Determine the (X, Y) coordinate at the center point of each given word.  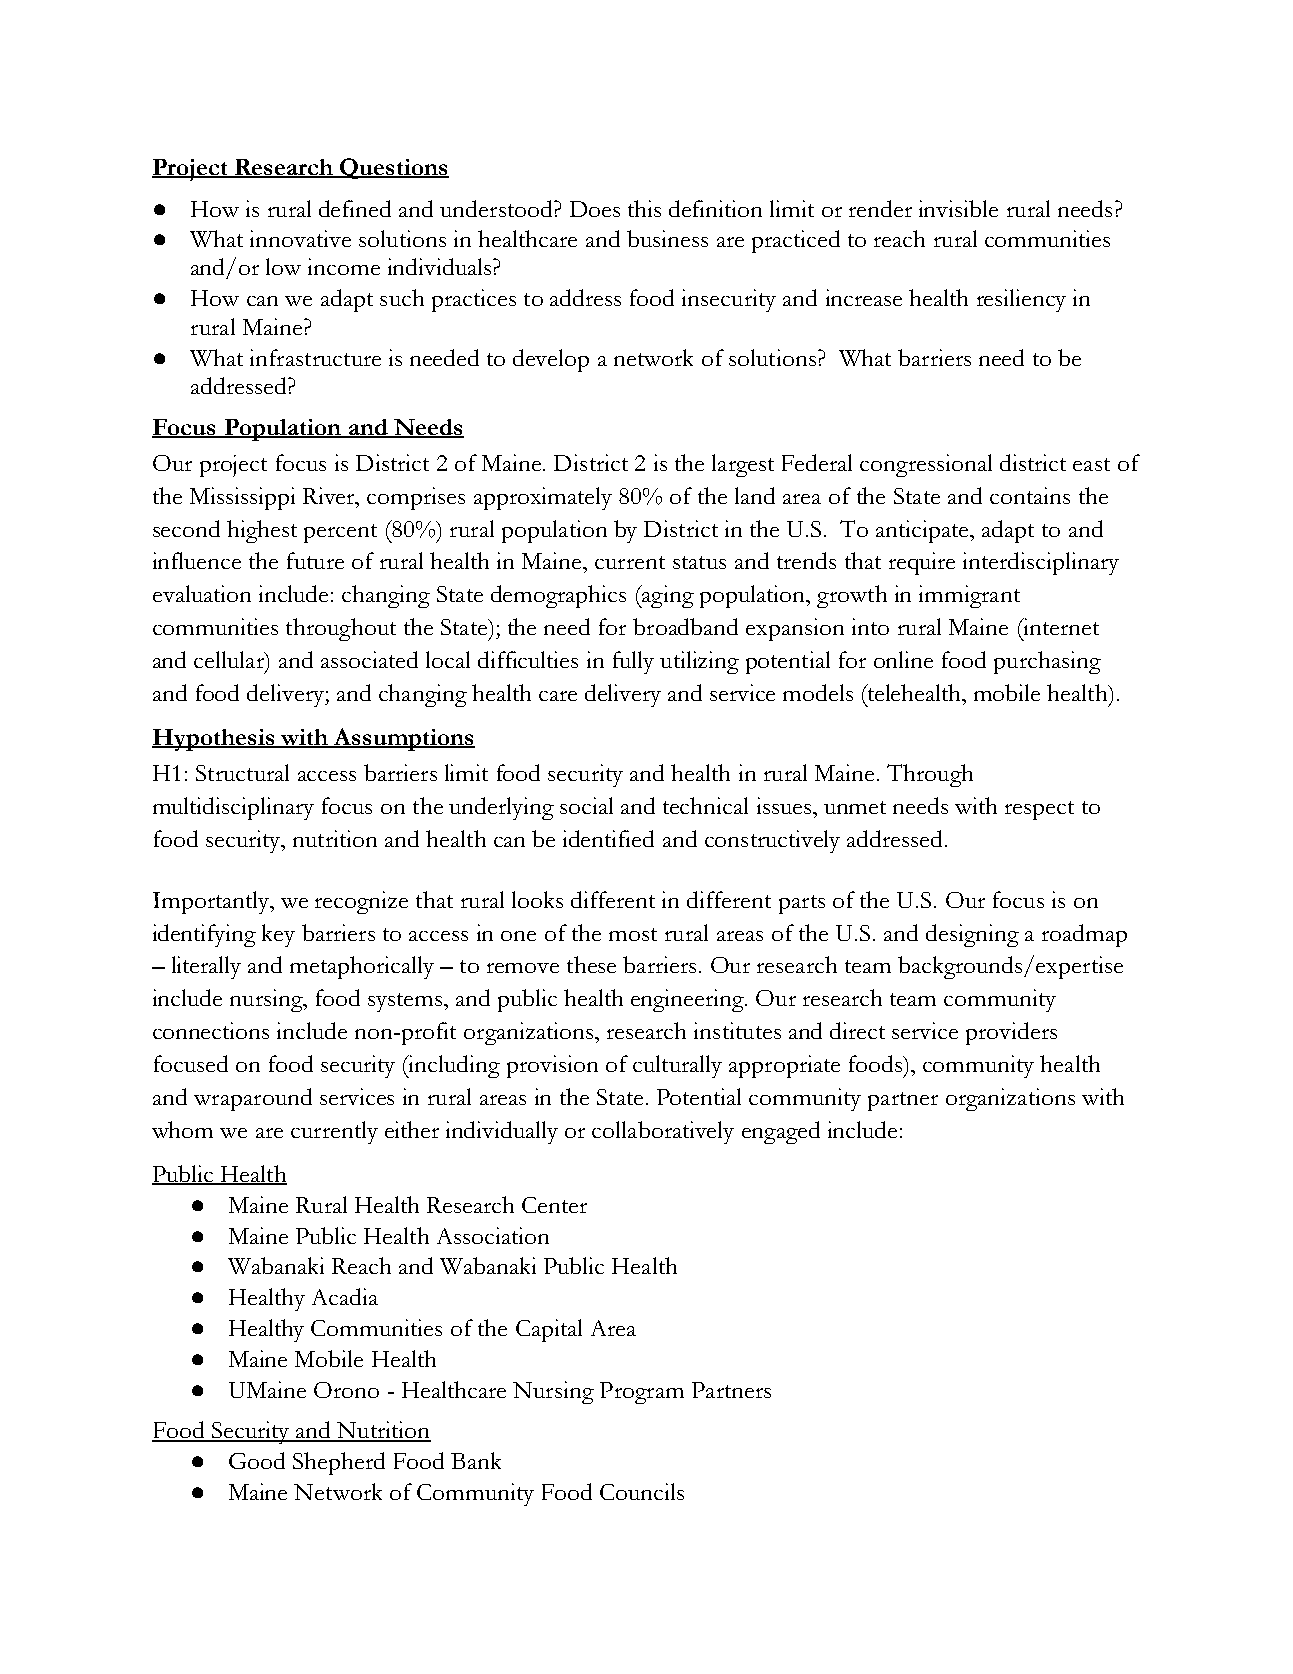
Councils (642, 1491)
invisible (958, 208)
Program (642, 1393)
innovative (300, 238)
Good (257, 1460)
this (644, 208)
